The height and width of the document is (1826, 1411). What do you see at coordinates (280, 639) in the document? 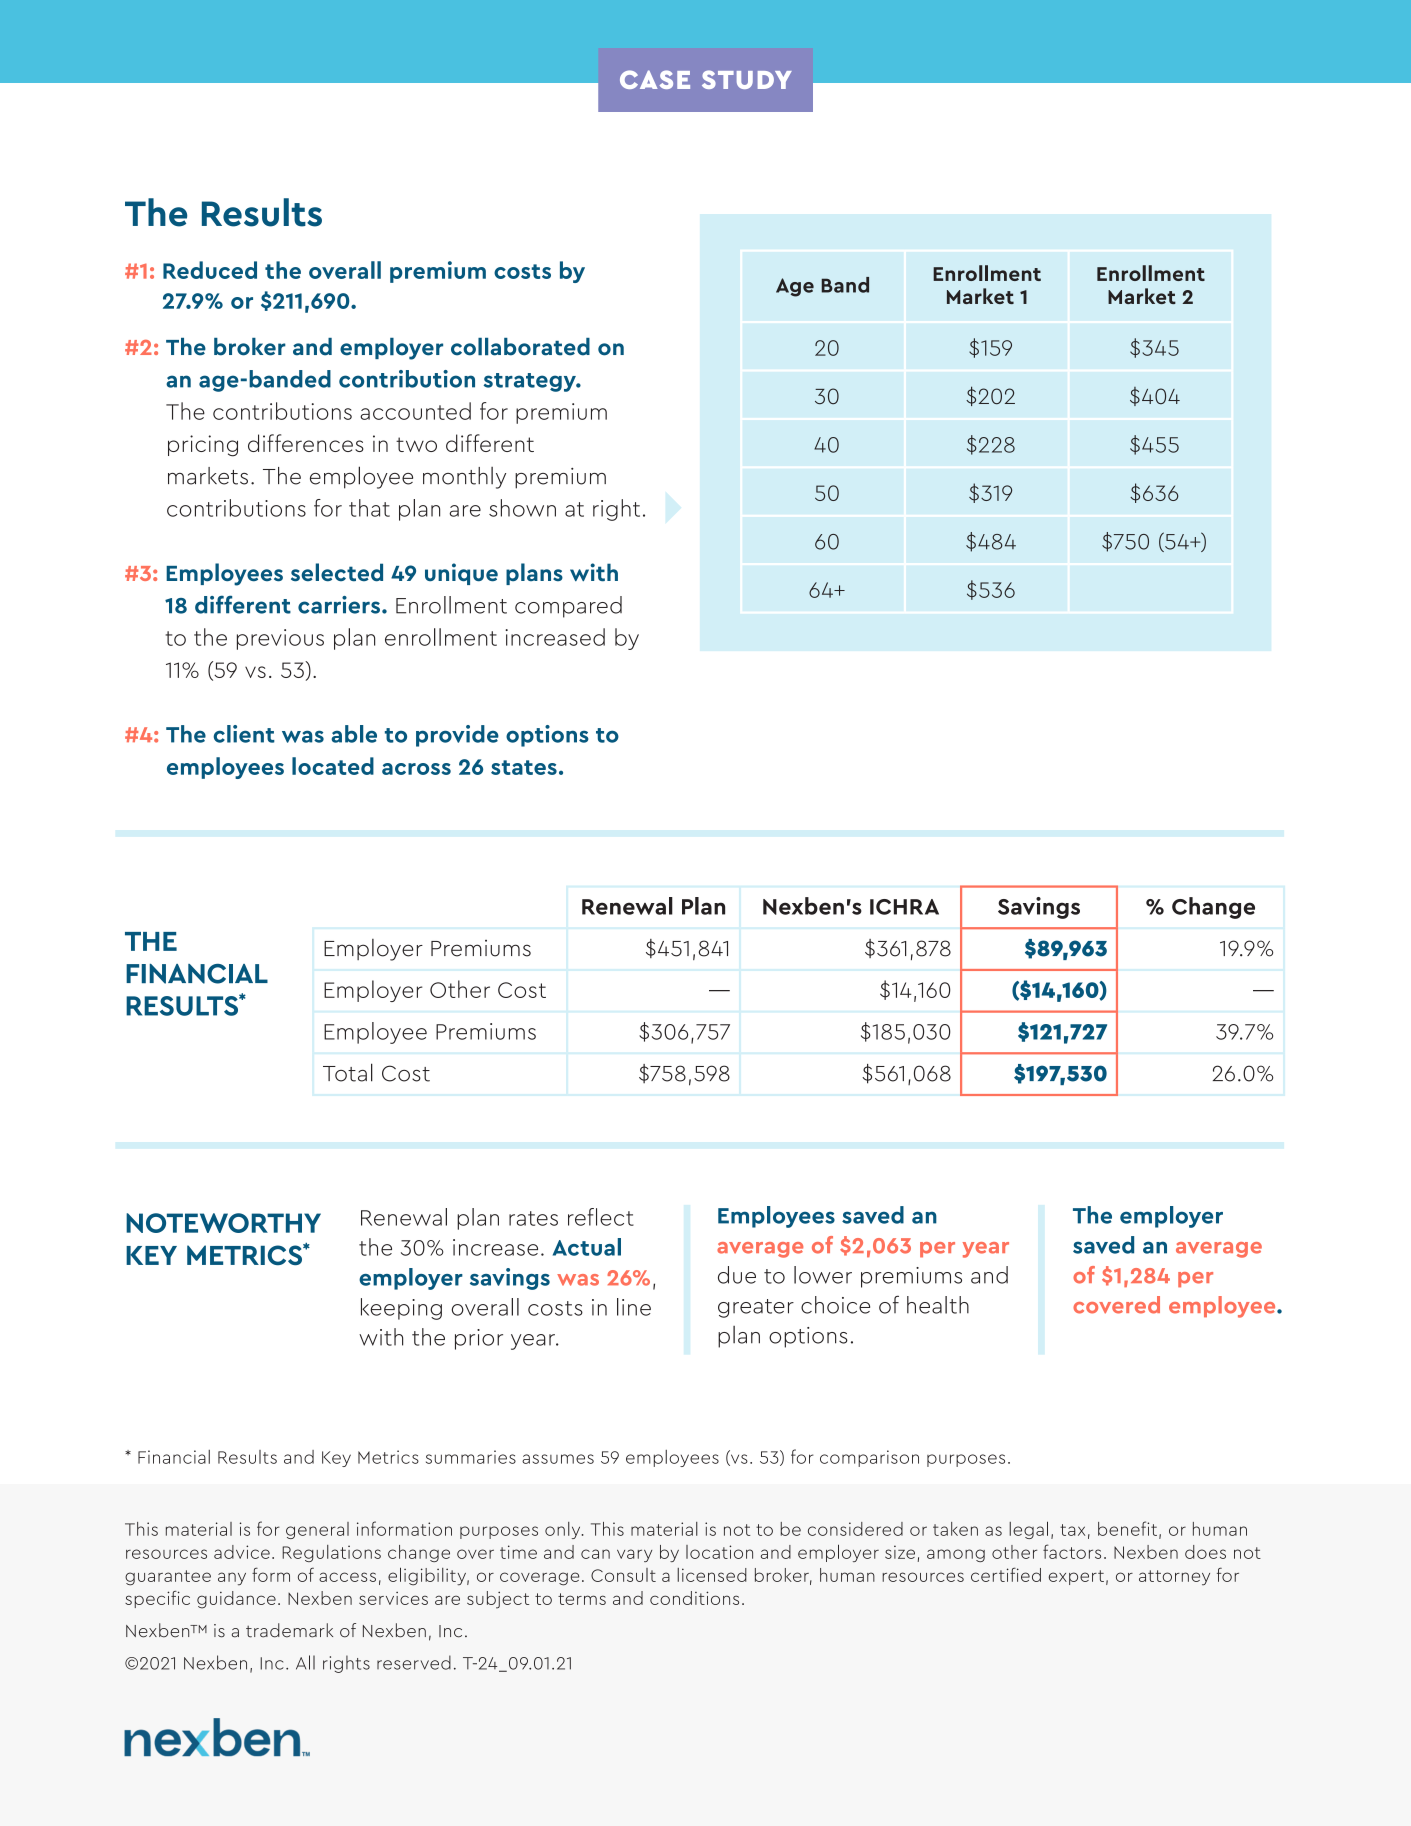
I see `previous` at bounding box center [280, 639].
